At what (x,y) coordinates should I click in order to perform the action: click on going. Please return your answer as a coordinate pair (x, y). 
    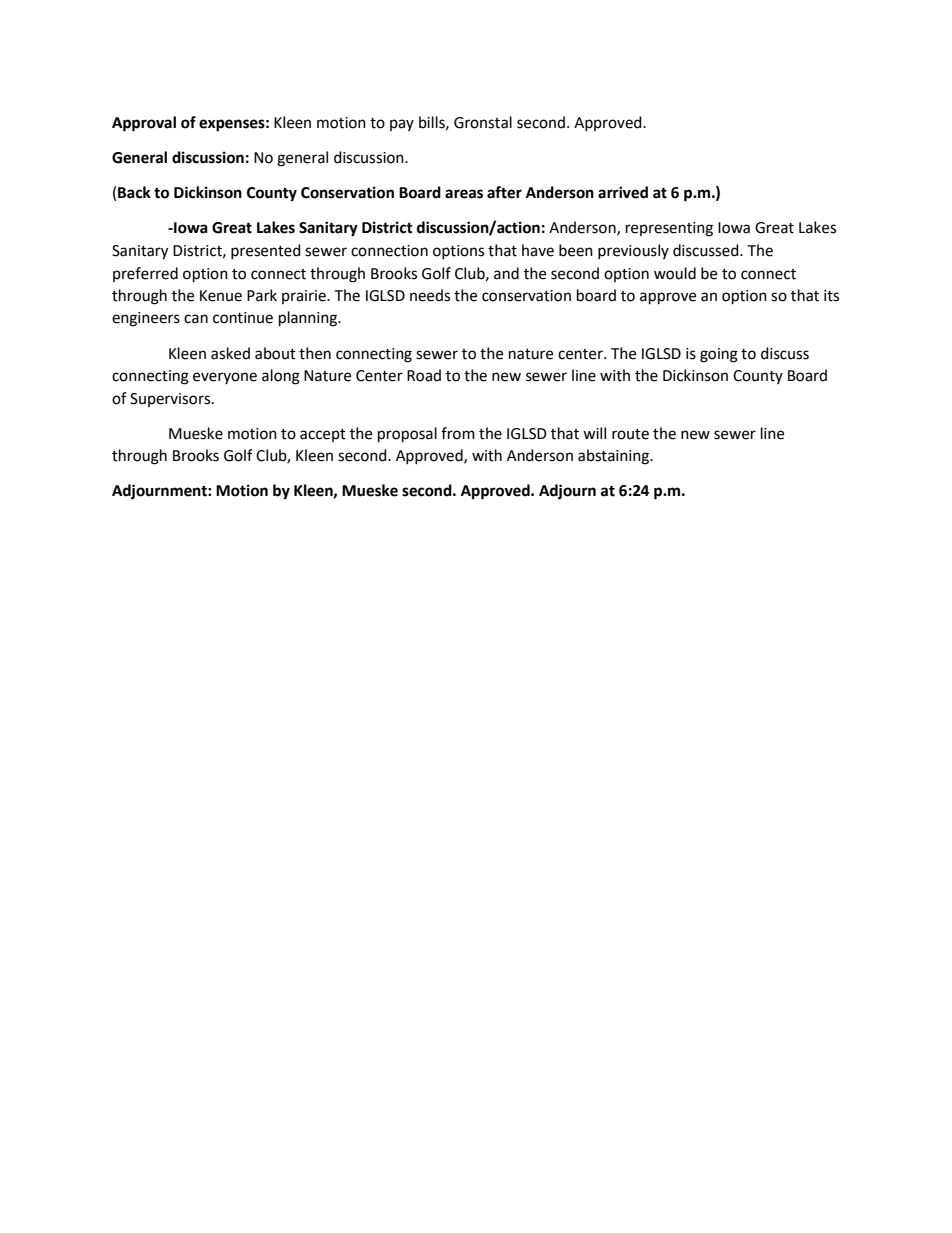
    Looking at the image, I should click on (719, 355).
